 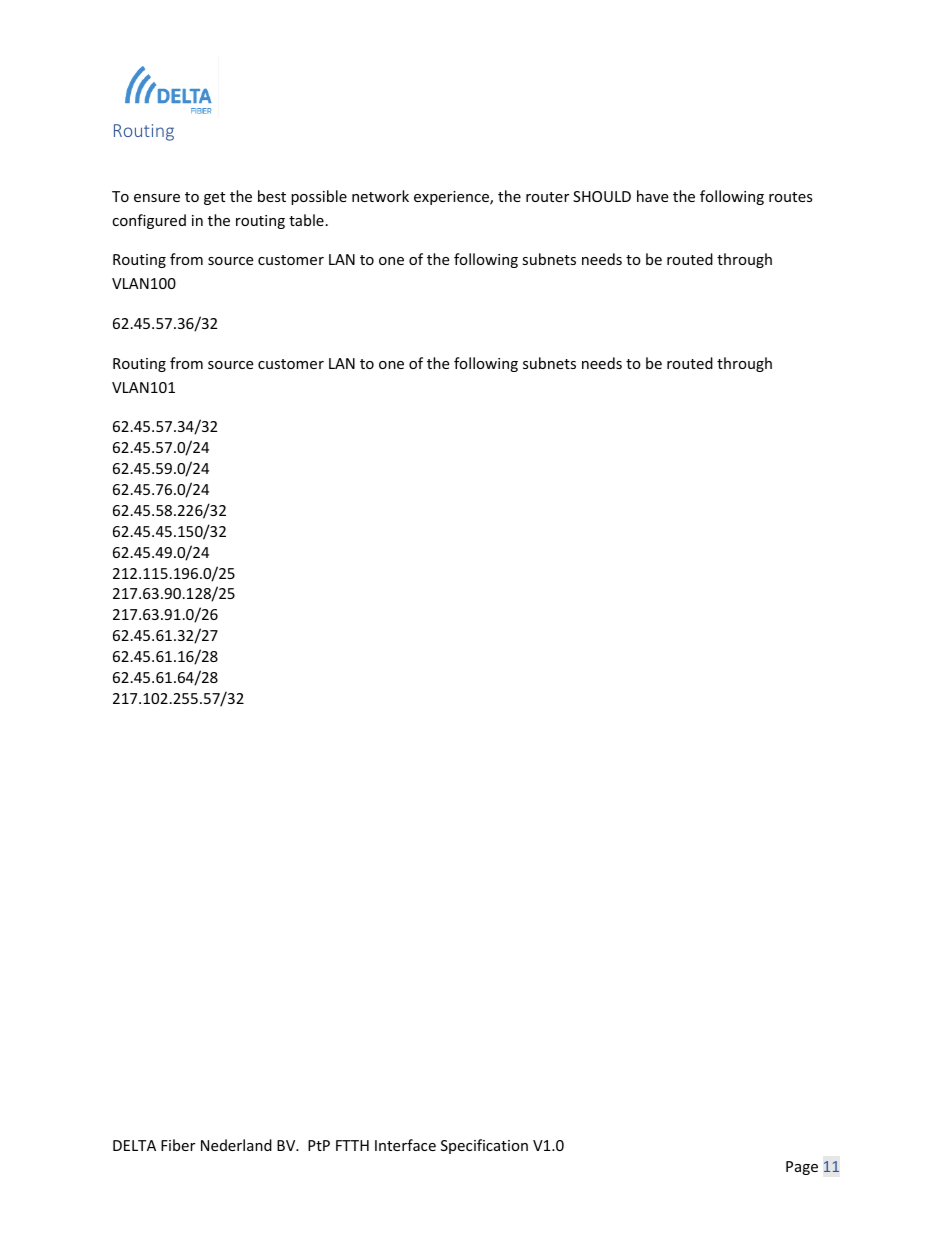 What do you see at coordinates (547, 197) in the screenshot?
I see `router` at bounding box center [547, 197].
